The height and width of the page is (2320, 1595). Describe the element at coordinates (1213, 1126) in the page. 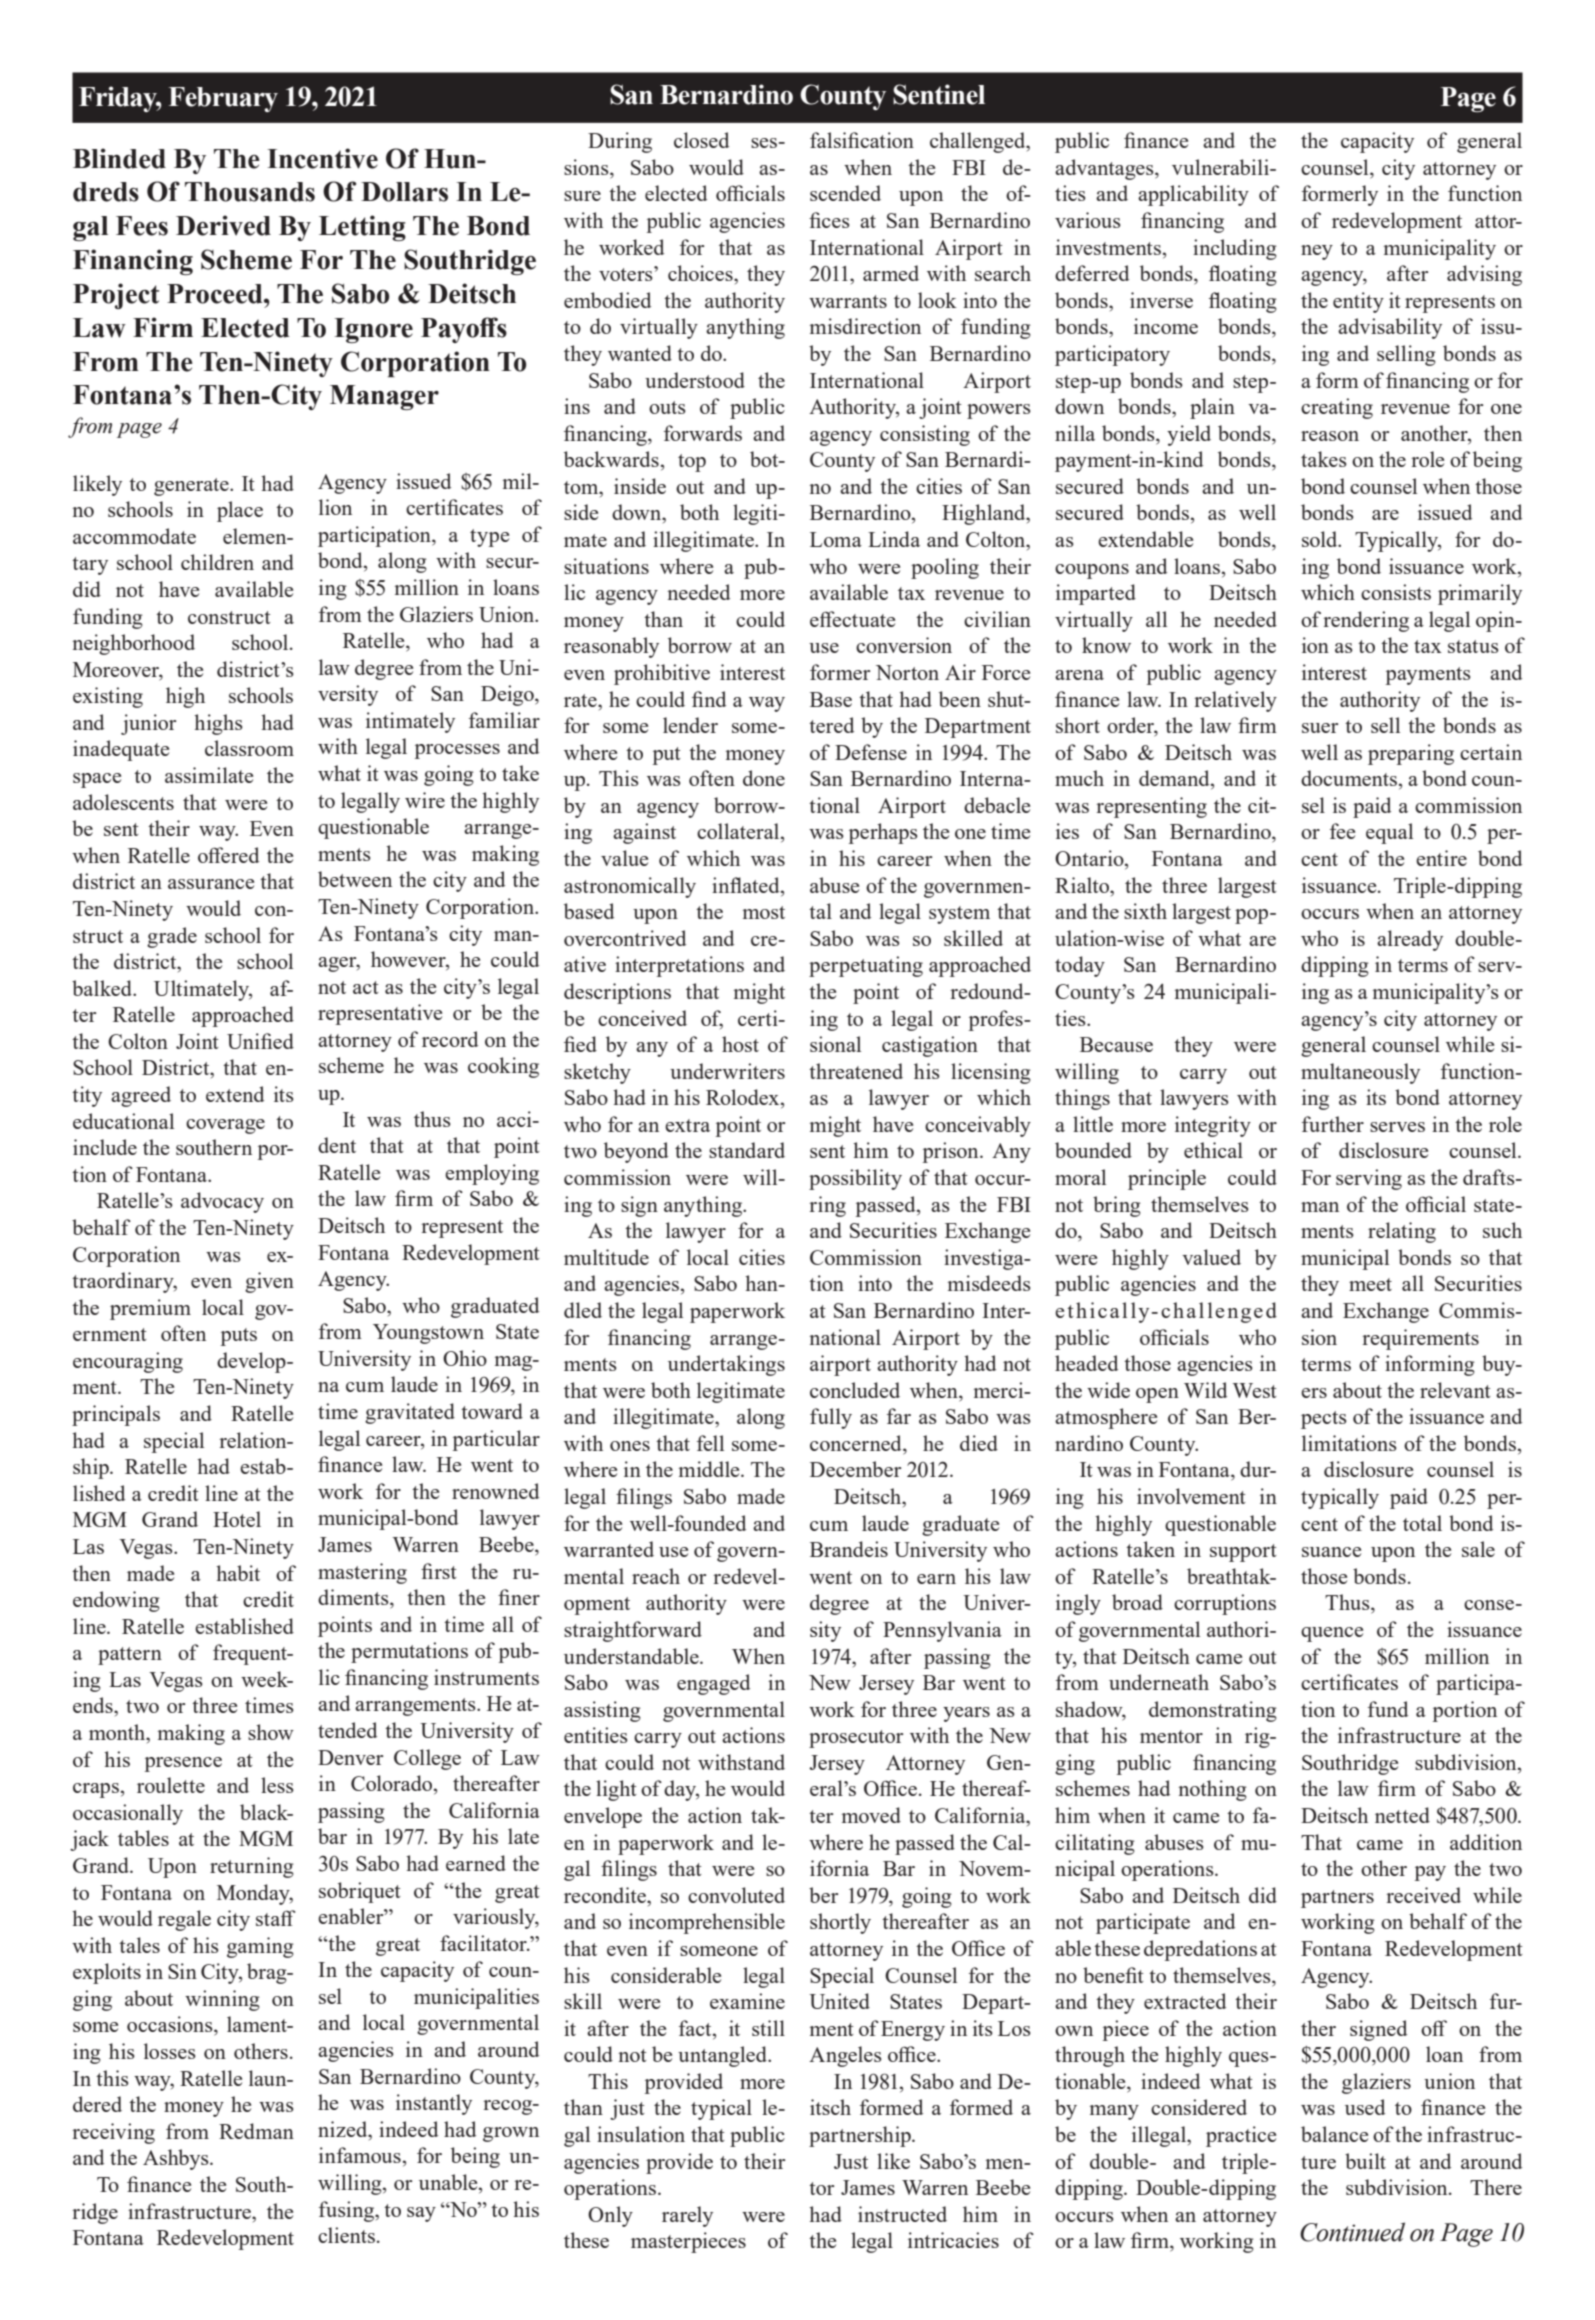

I see `integrity` at that location.
